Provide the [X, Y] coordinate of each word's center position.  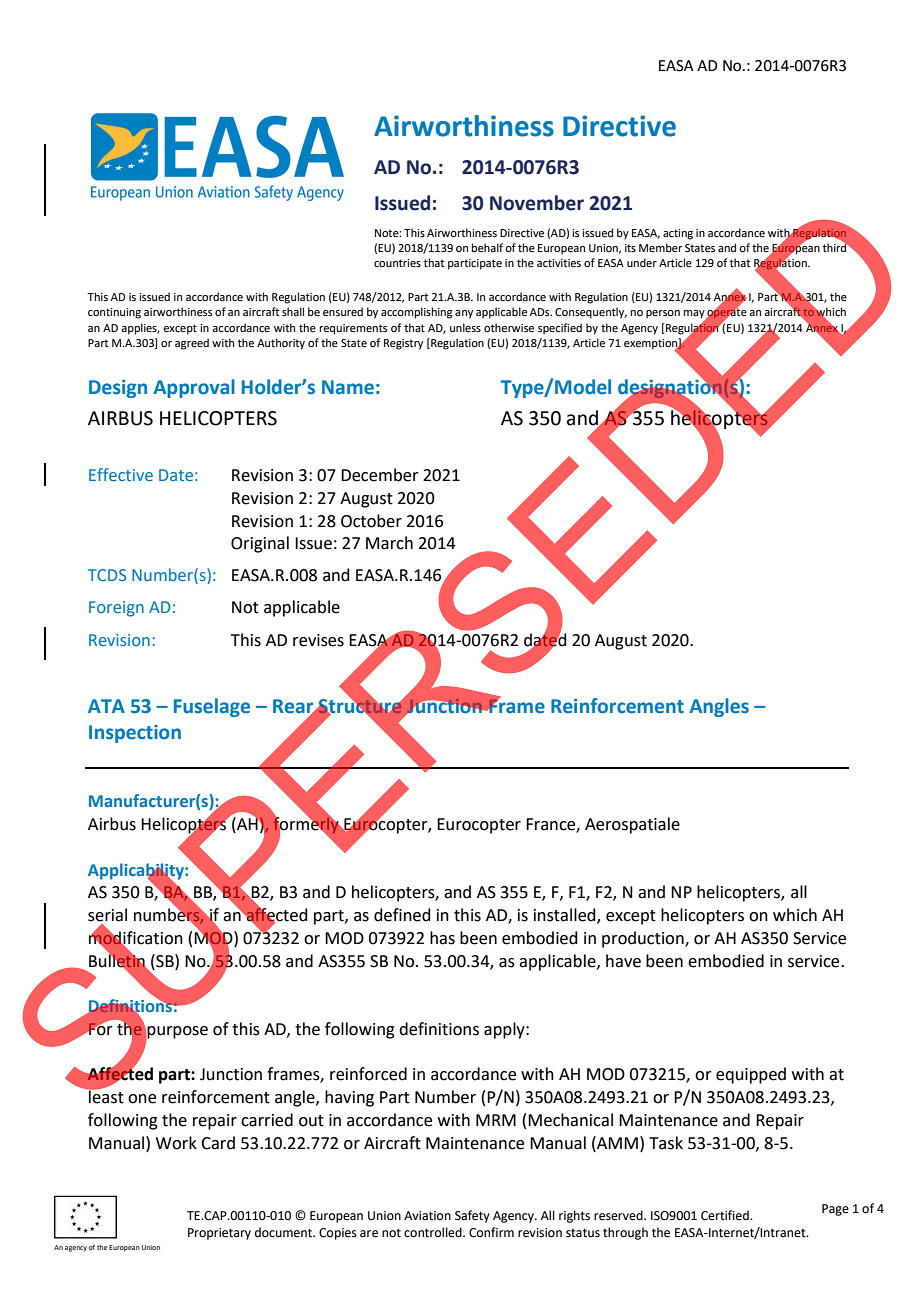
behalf [487, 247]
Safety [472, 1216]
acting [678, 234]
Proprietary [219, 1234]
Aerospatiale [632, 825]
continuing [114, 313]
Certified [726, 1215]
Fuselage [212, 707]
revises [318, 640]
